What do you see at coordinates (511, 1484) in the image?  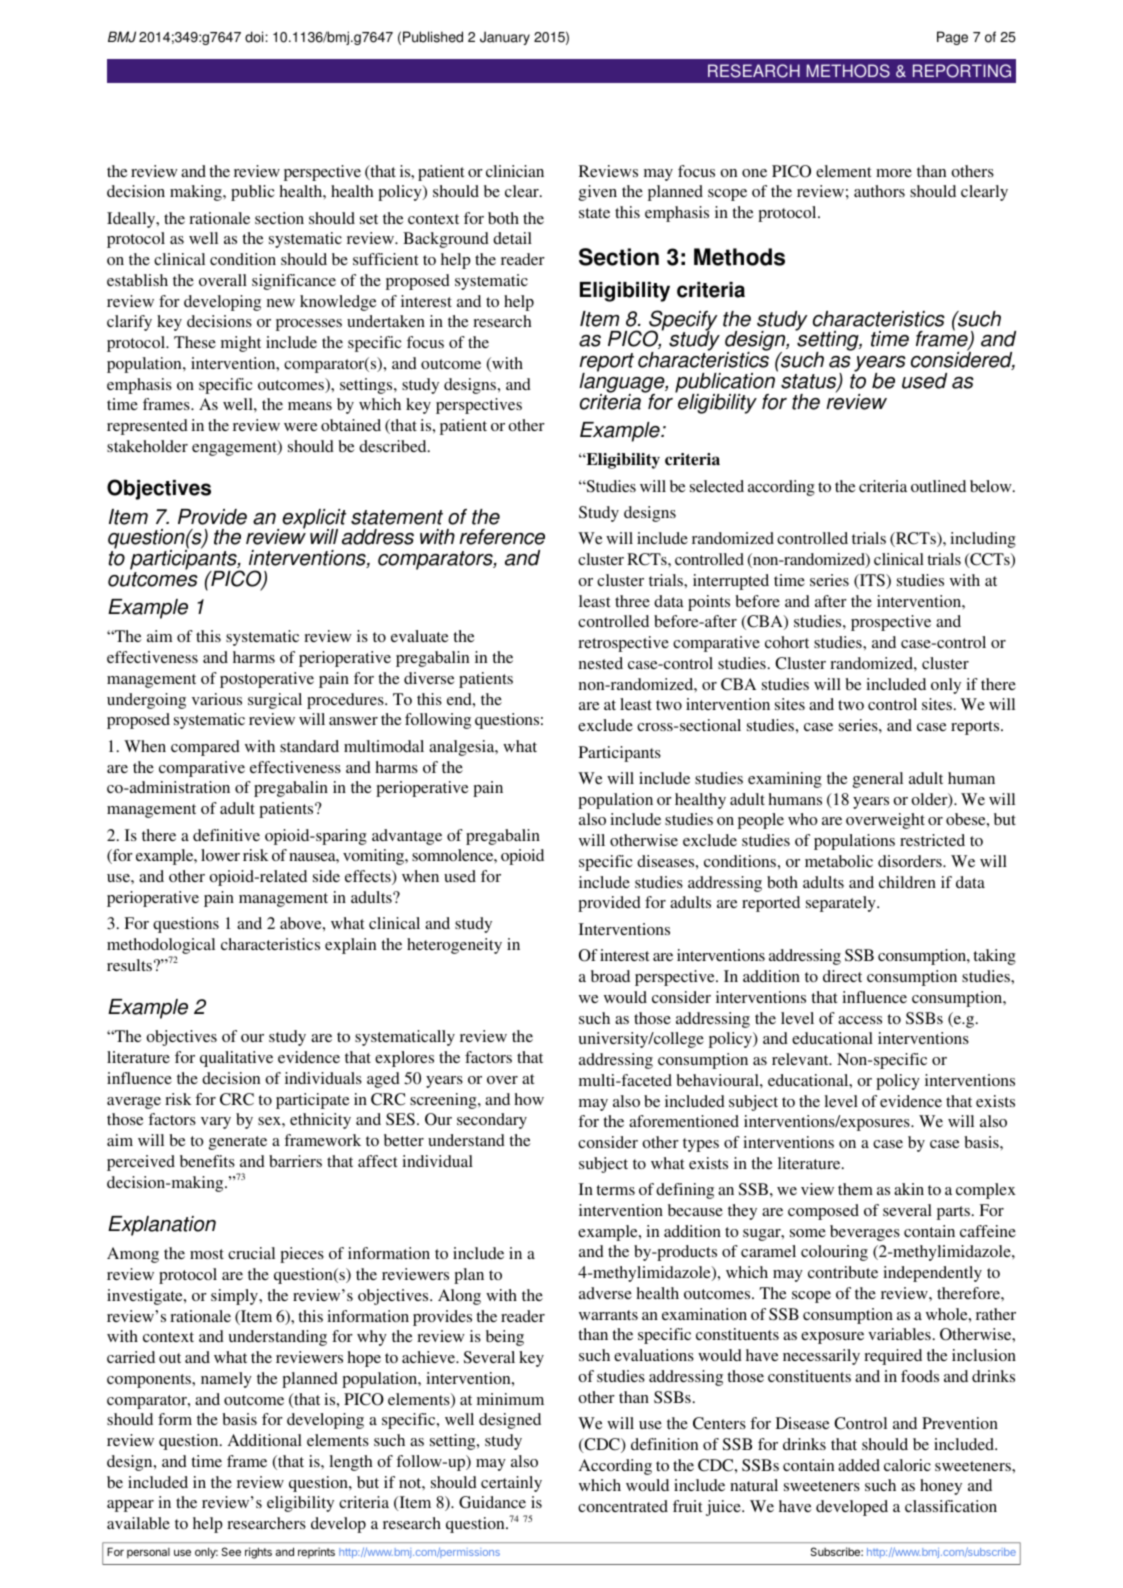 I see `certainly` at bounding box center [511, 1484].
